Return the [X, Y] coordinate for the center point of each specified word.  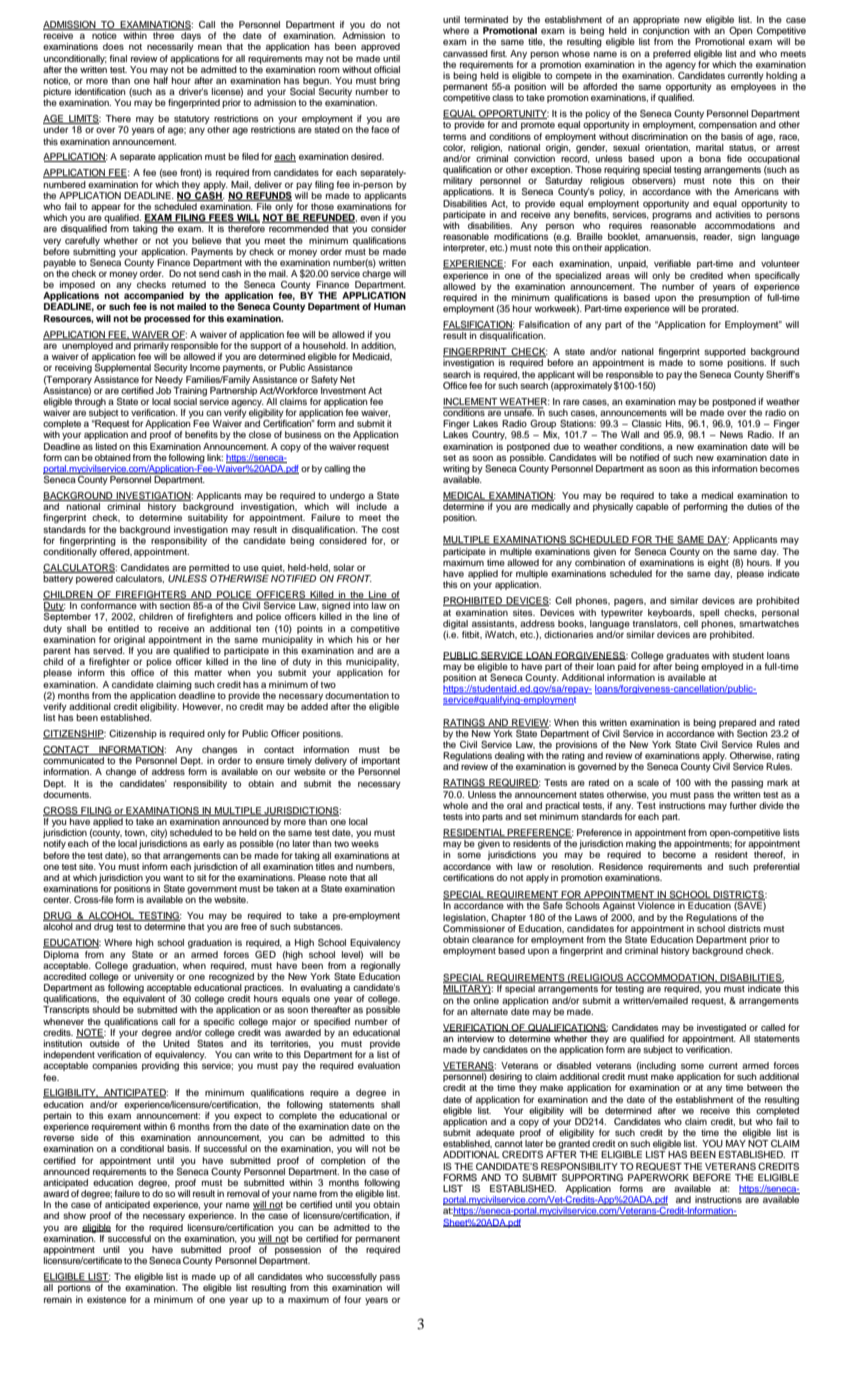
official [387, 69]
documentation [357, 695]
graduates [688, 656]
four [352, 1299]
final [118, 58]
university [154, 977]
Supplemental [123, 368]
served [108, 650]
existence [106, 1299]
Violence [656, 905]
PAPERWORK [658, 1177]
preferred [672, 54]
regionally [380, 965]
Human [390, 306]
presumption [724, 297]
